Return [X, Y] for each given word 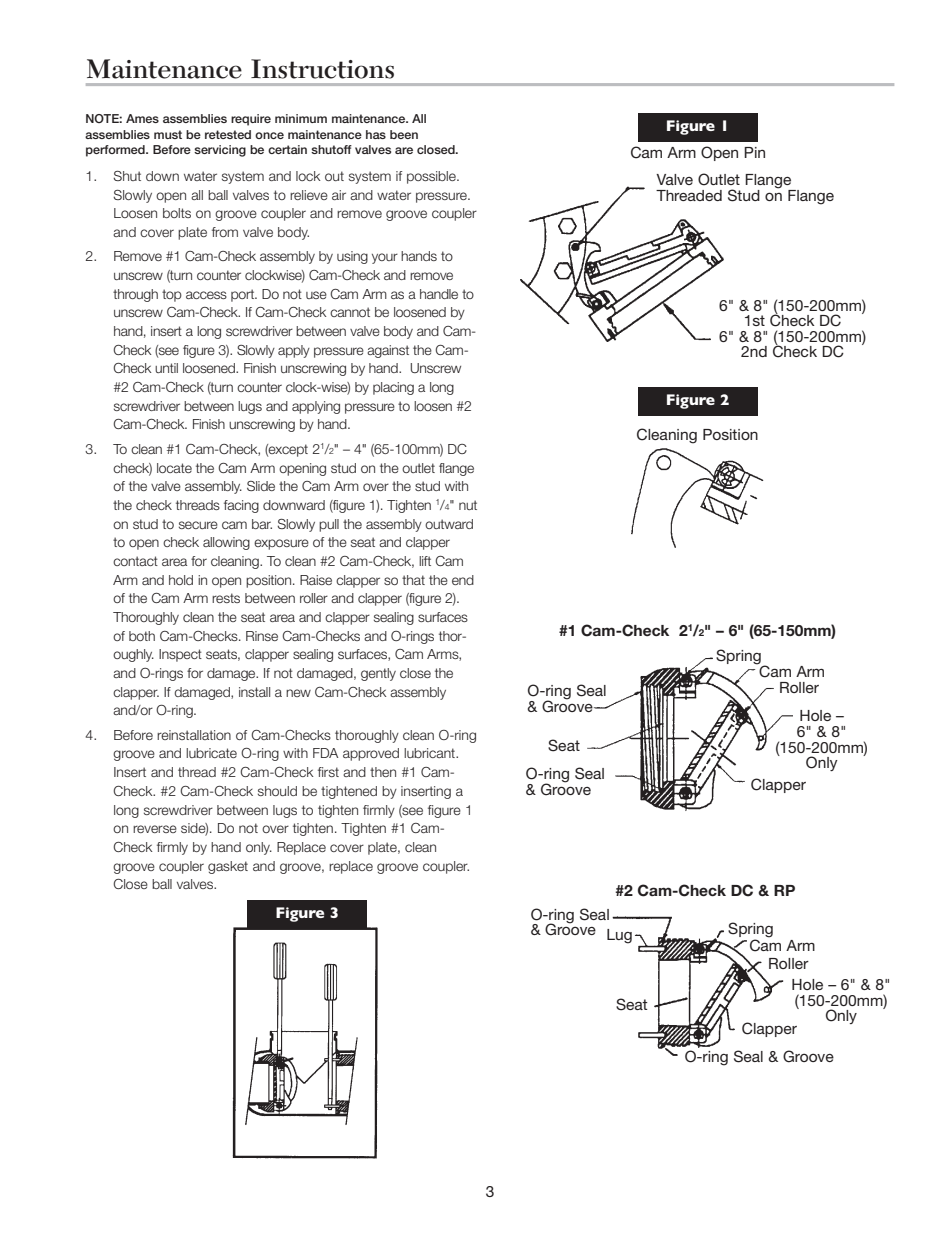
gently [378, 674]
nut [468, 505]
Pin [754, 152]
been [404, 134]
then [383, 772]
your [385, 258]
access [206, 295]
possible [432, 177]
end [463, 580]
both [142, 636]
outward [449, 524]
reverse [155, 829]
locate [174, 468]
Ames [142, 118]
